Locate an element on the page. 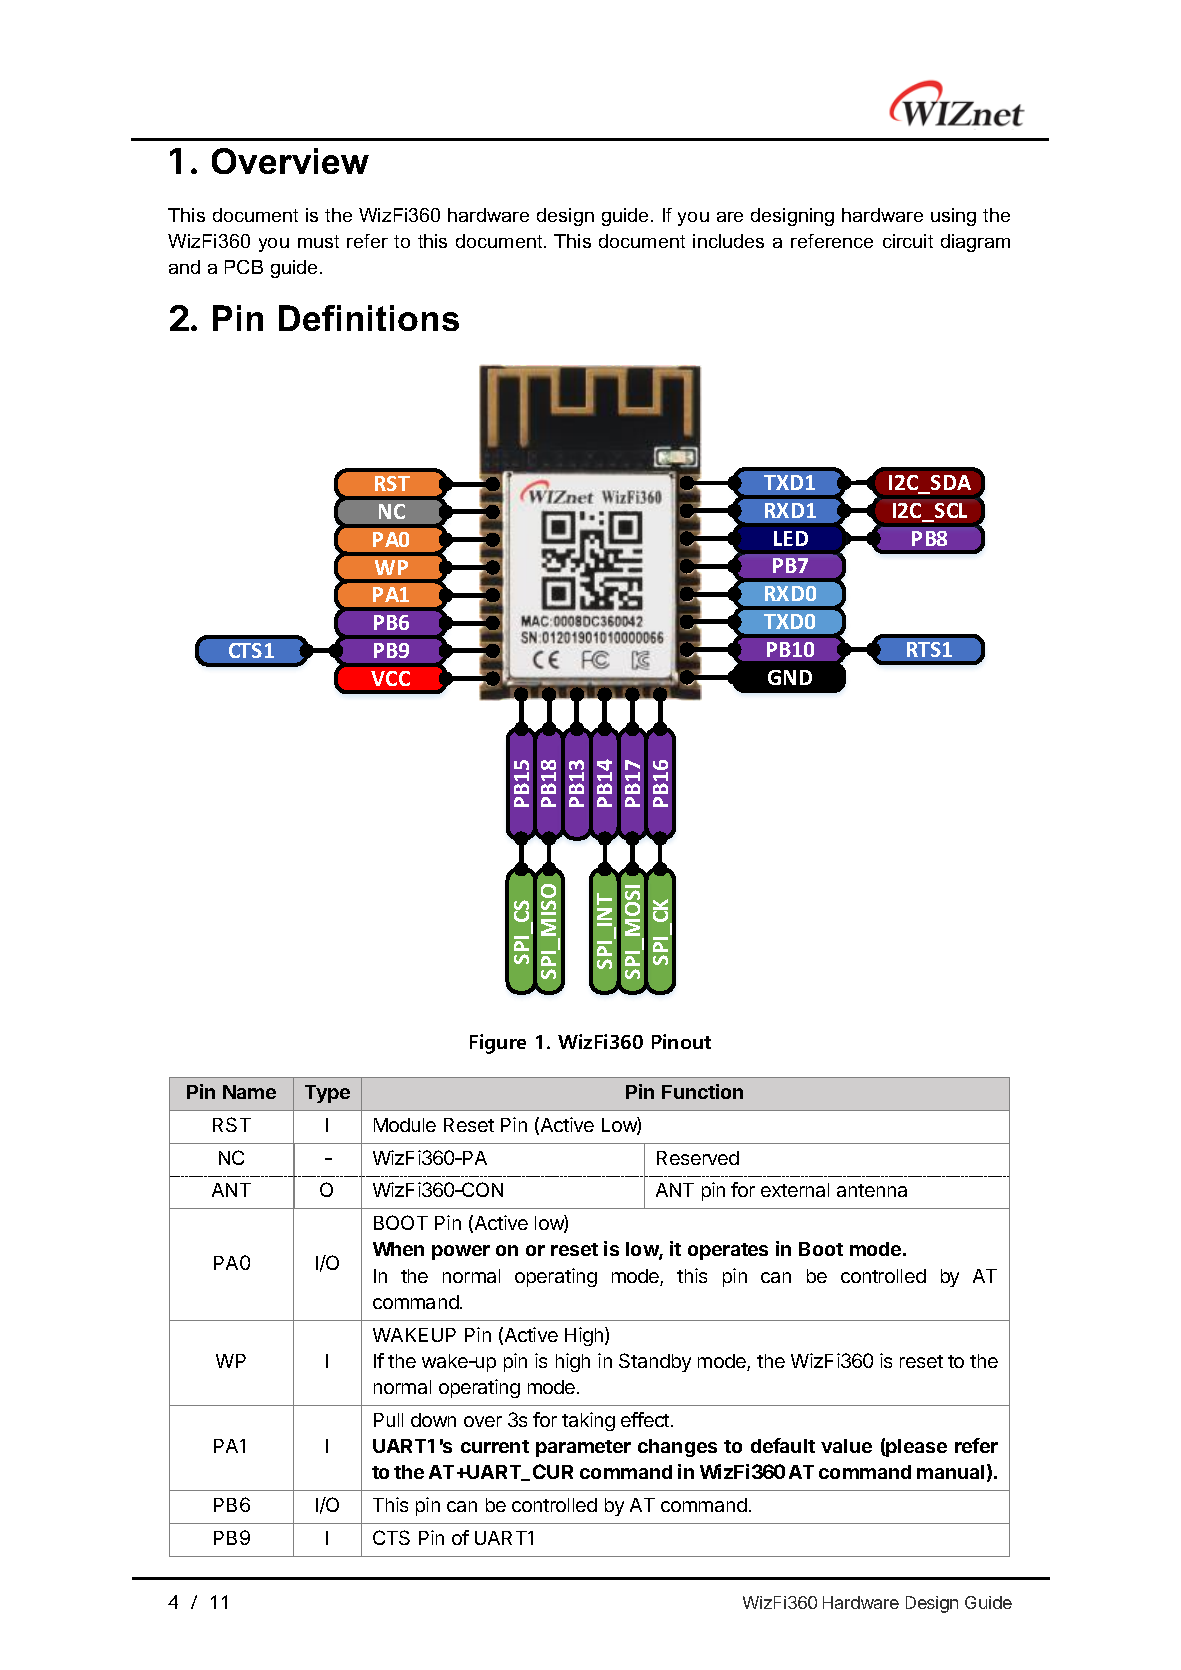  VCC is located at coordinates (390, 678).
